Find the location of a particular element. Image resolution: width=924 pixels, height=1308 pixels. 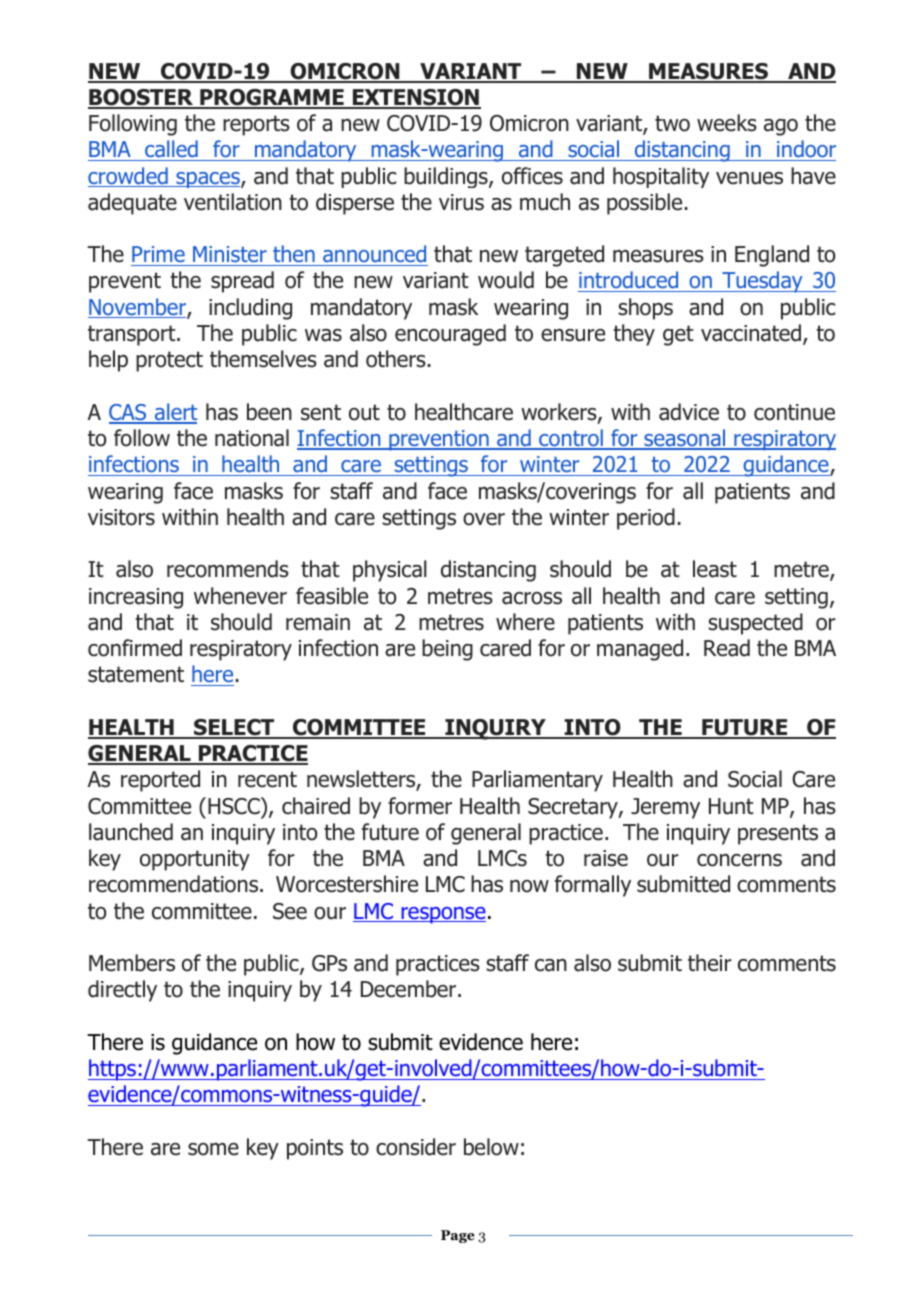

encouraged is located at coordinates (450, 335).
